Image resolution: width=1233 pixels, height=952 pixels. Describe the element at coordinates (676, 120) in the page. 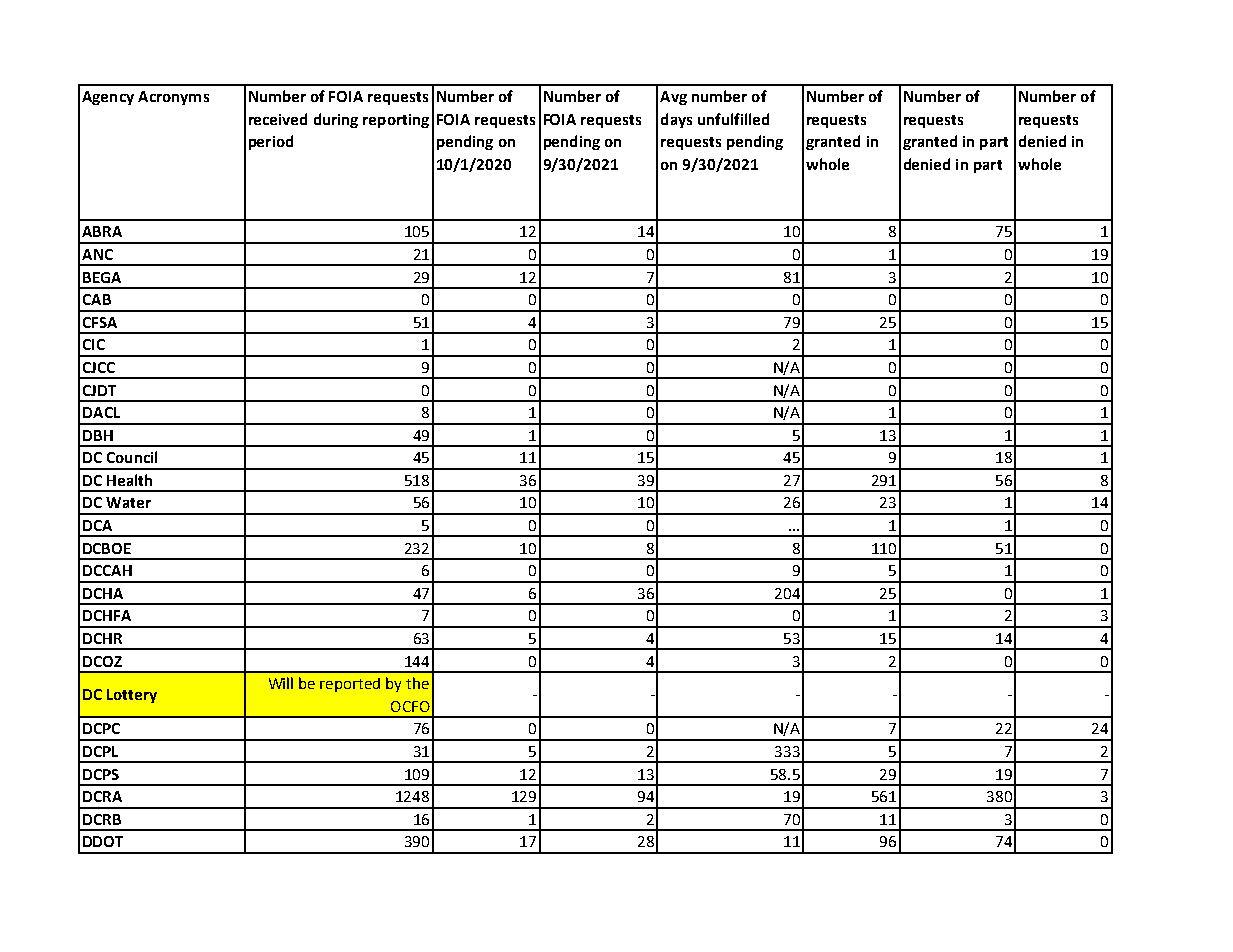

I see `days` at that location.
